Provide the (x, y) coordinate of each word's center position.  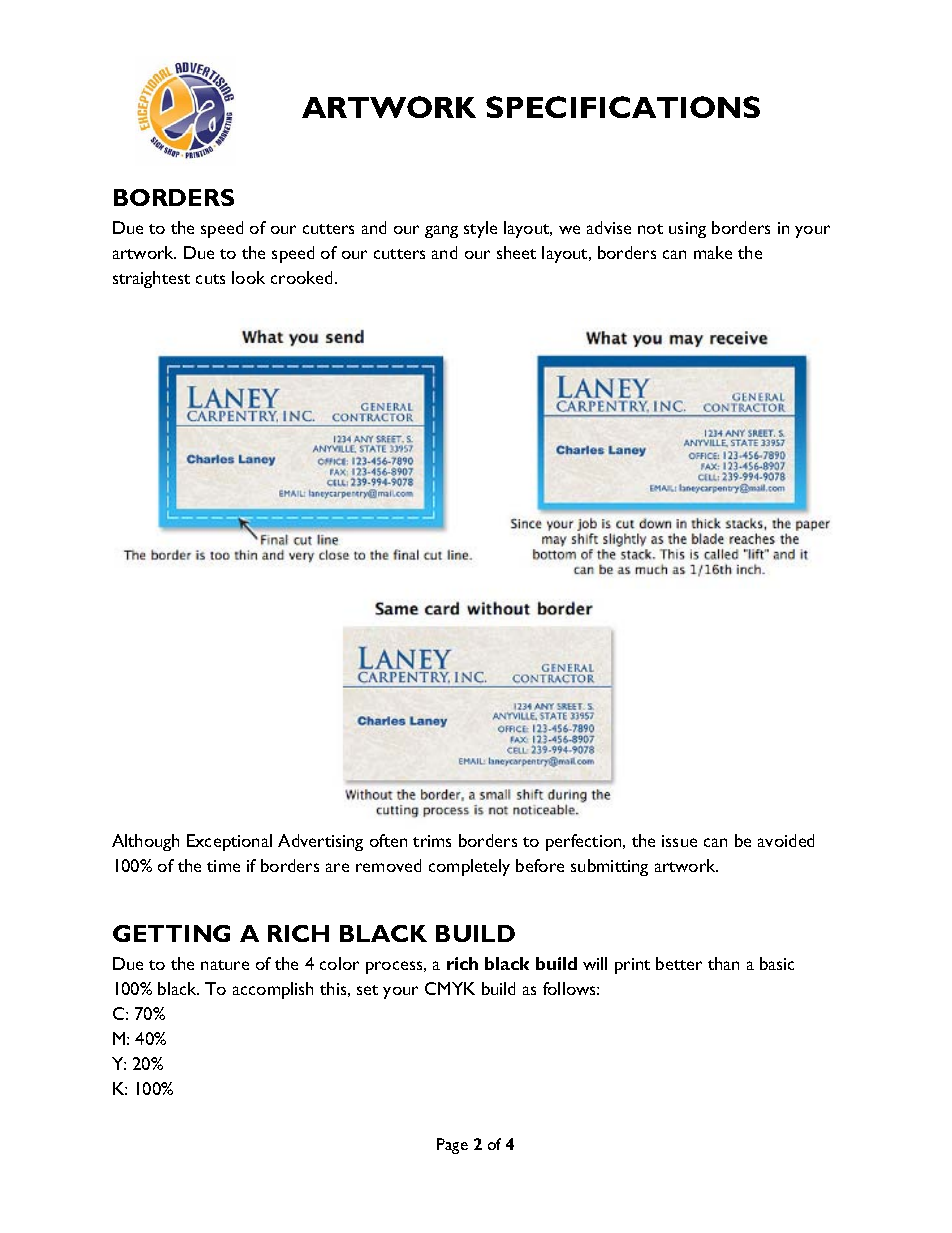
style (480, 229)
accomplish (273, 990)
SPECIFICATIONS (623, 107)
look (248, 277)
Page (452, 1146)
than (723, 963)
